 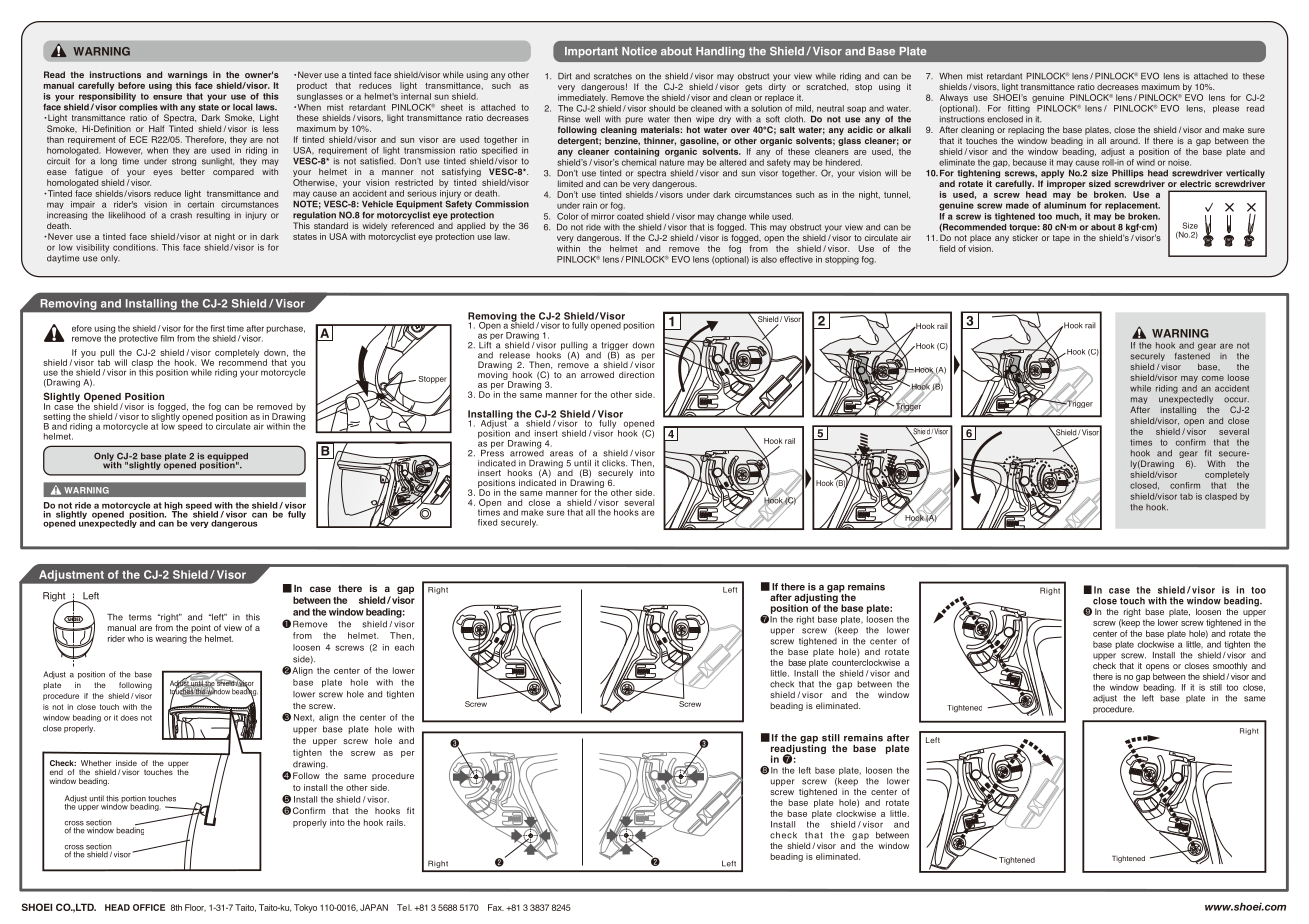 I want to click on occur, so click(x=1236, y=400).
